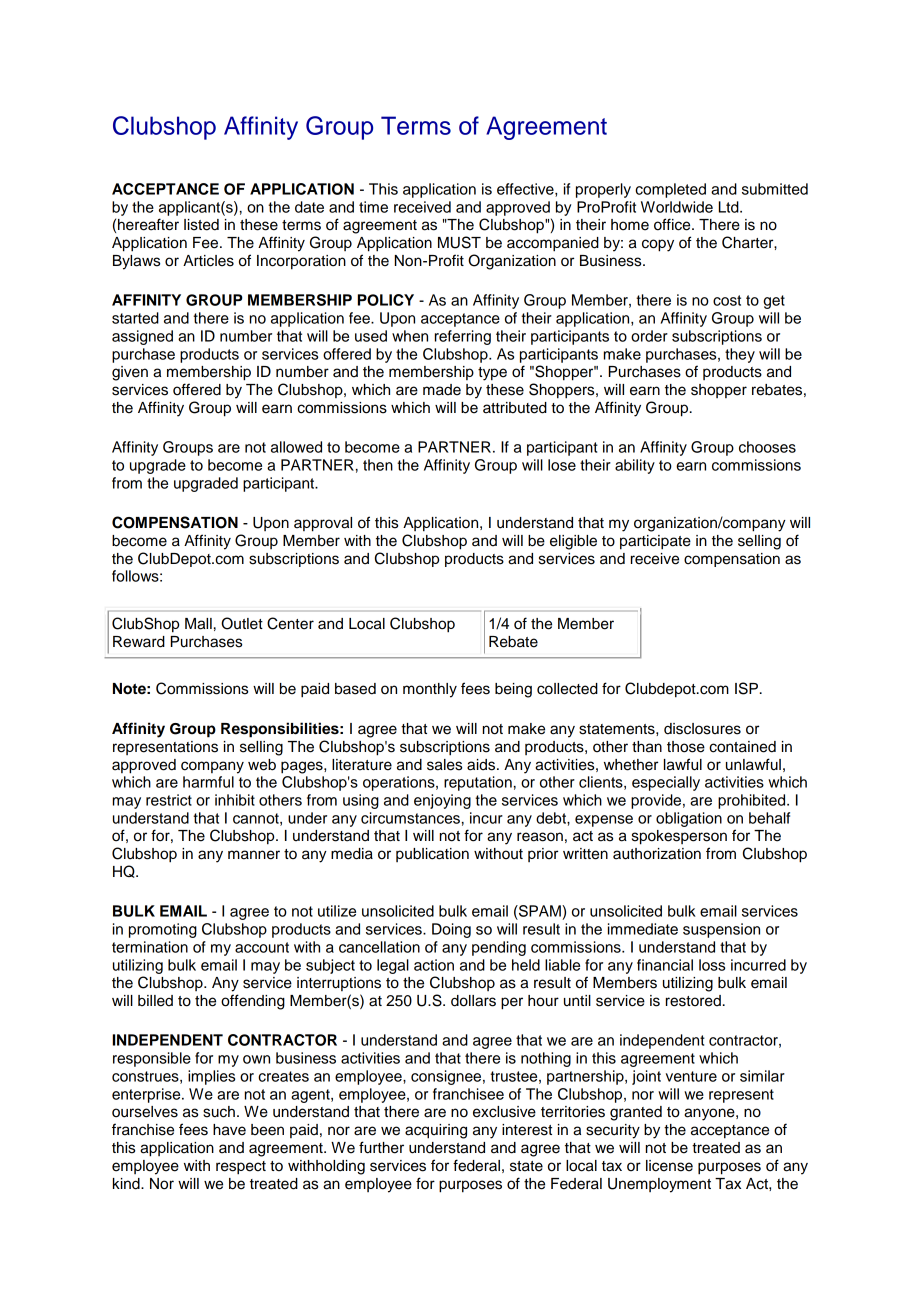 This screenshot has width=924, height=1309. I want to click on office, so click(673, 224).
